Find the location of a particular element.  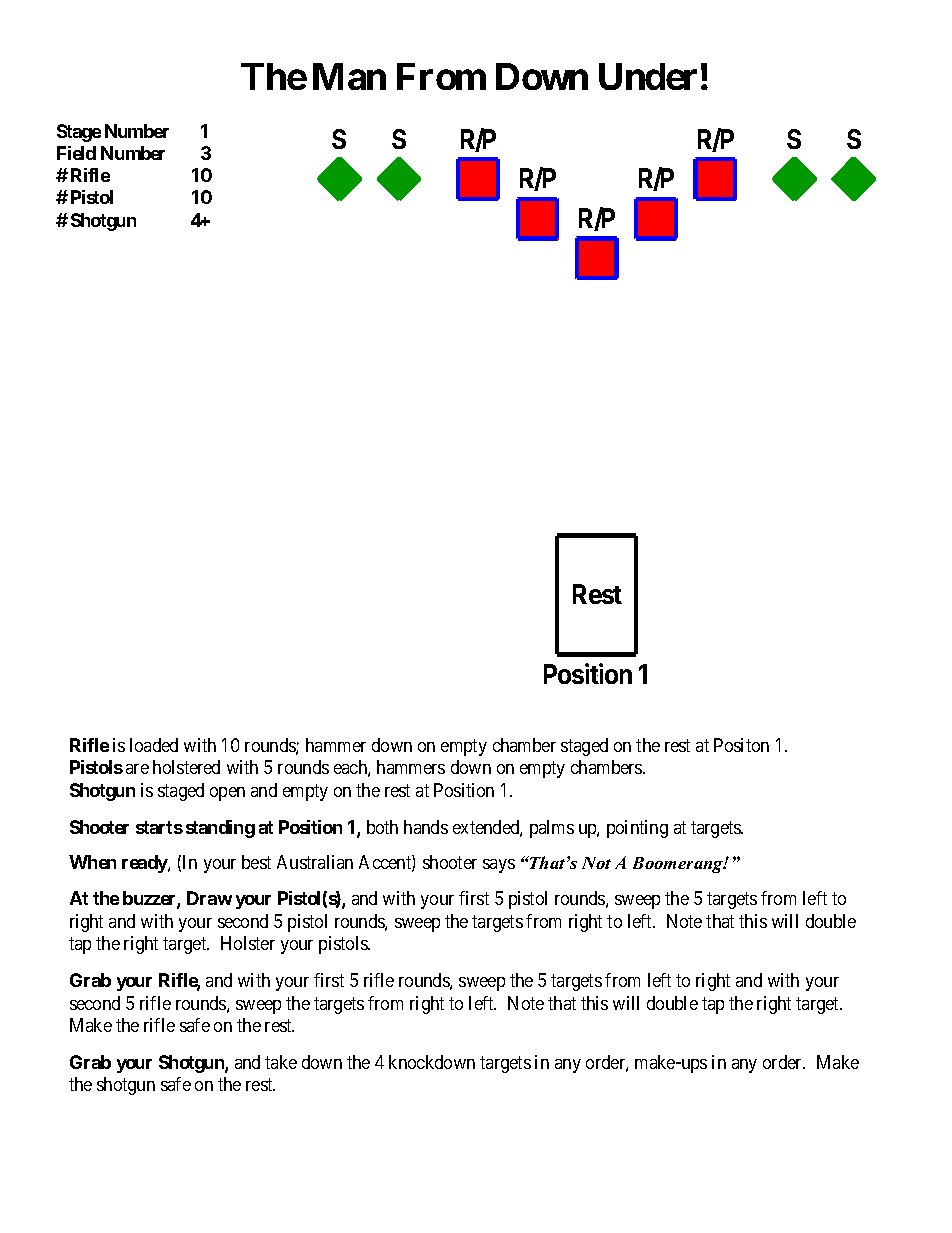

take is located at coordinates (281, 1062).
